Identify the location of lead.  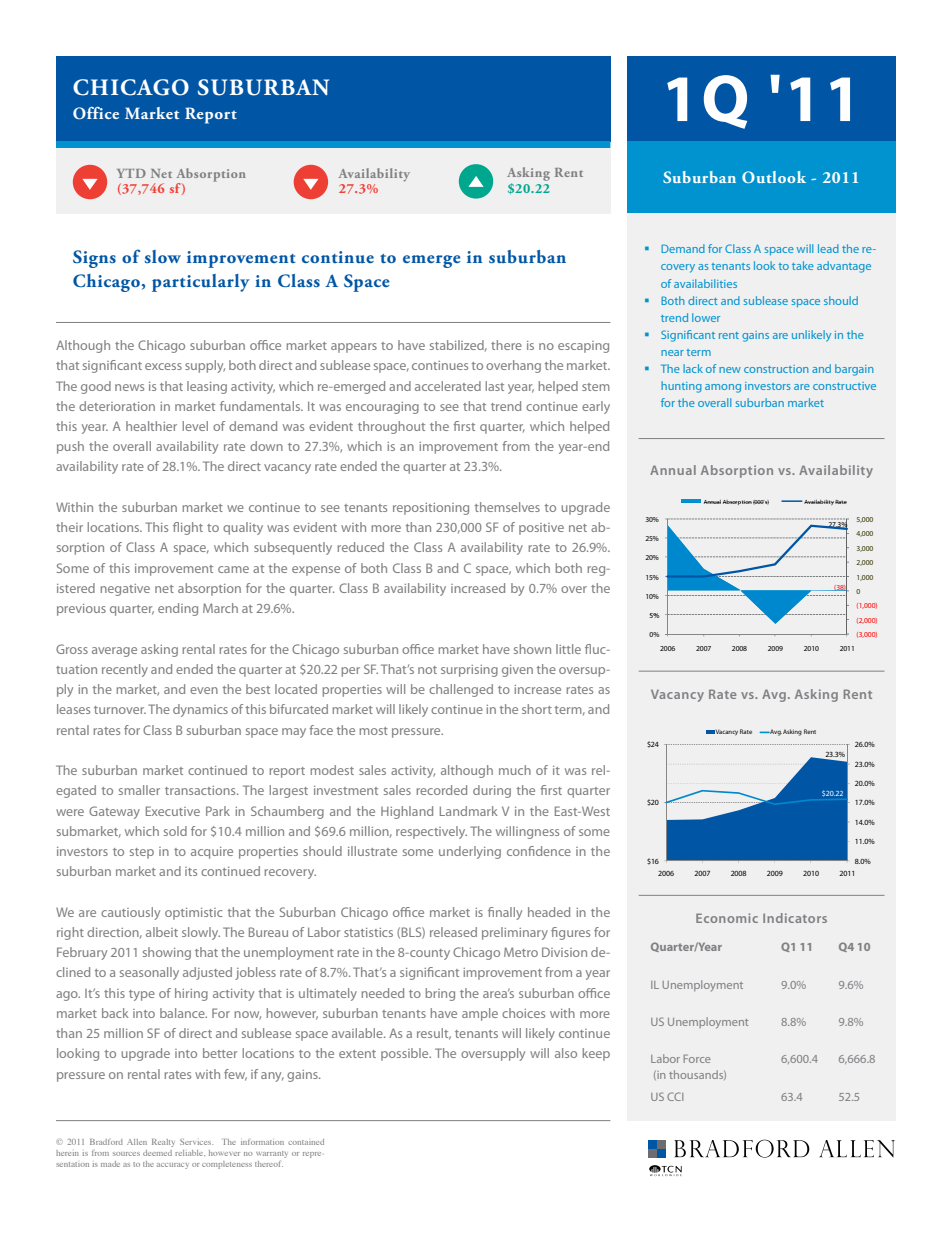
(828, 248).
